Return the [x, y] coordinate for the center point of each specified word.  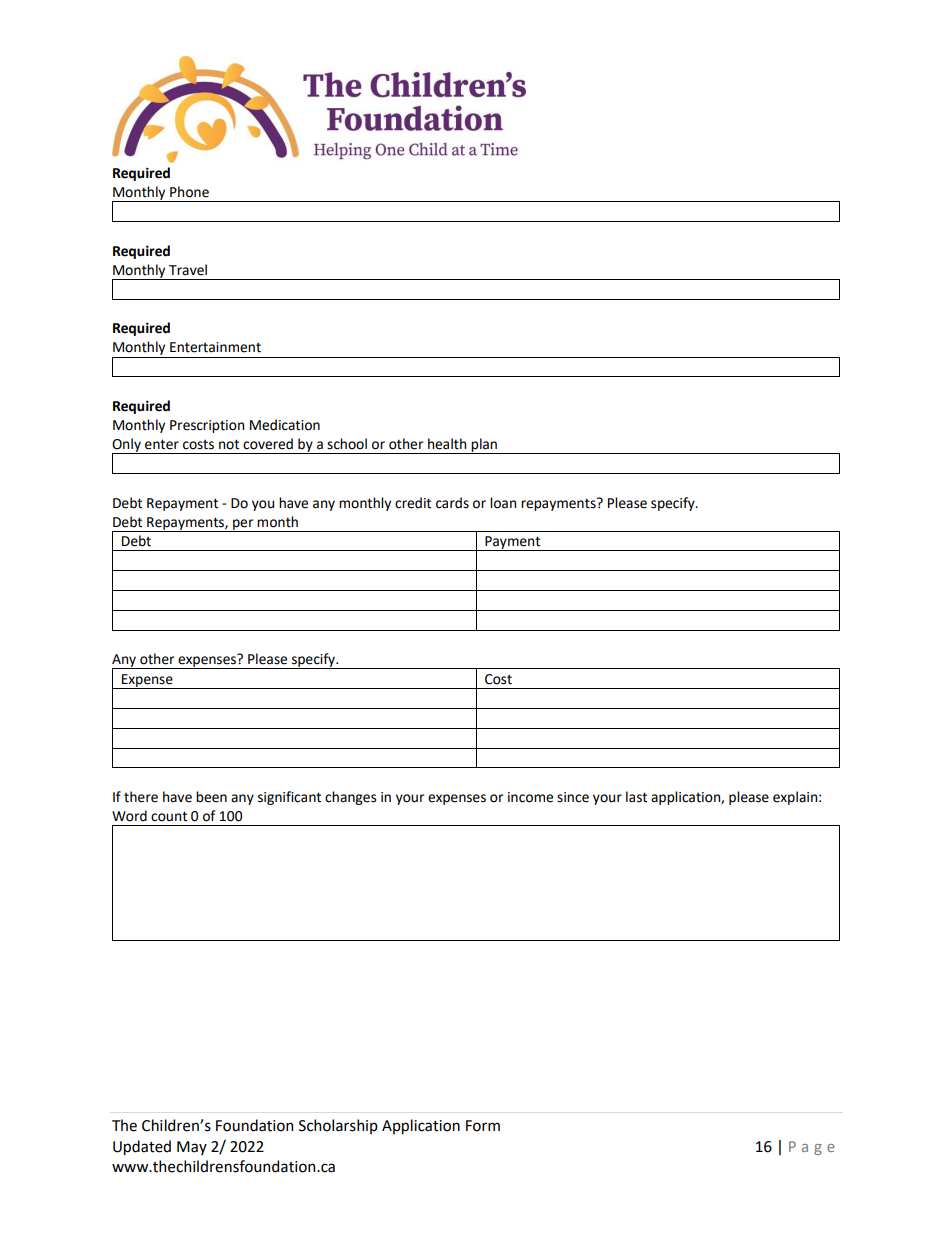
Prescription [207, 426]
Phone [189, 192]
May [192, 1148]
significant [289, 798]
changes [350, 798]
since [573, 797]
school [347, 444]
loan [503, 503]
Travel [188, 270]
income [530, 797]
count [169, 816]
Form [483, 1126]
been [211, 797]
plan [485, 446]
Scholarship [338, 1126]
